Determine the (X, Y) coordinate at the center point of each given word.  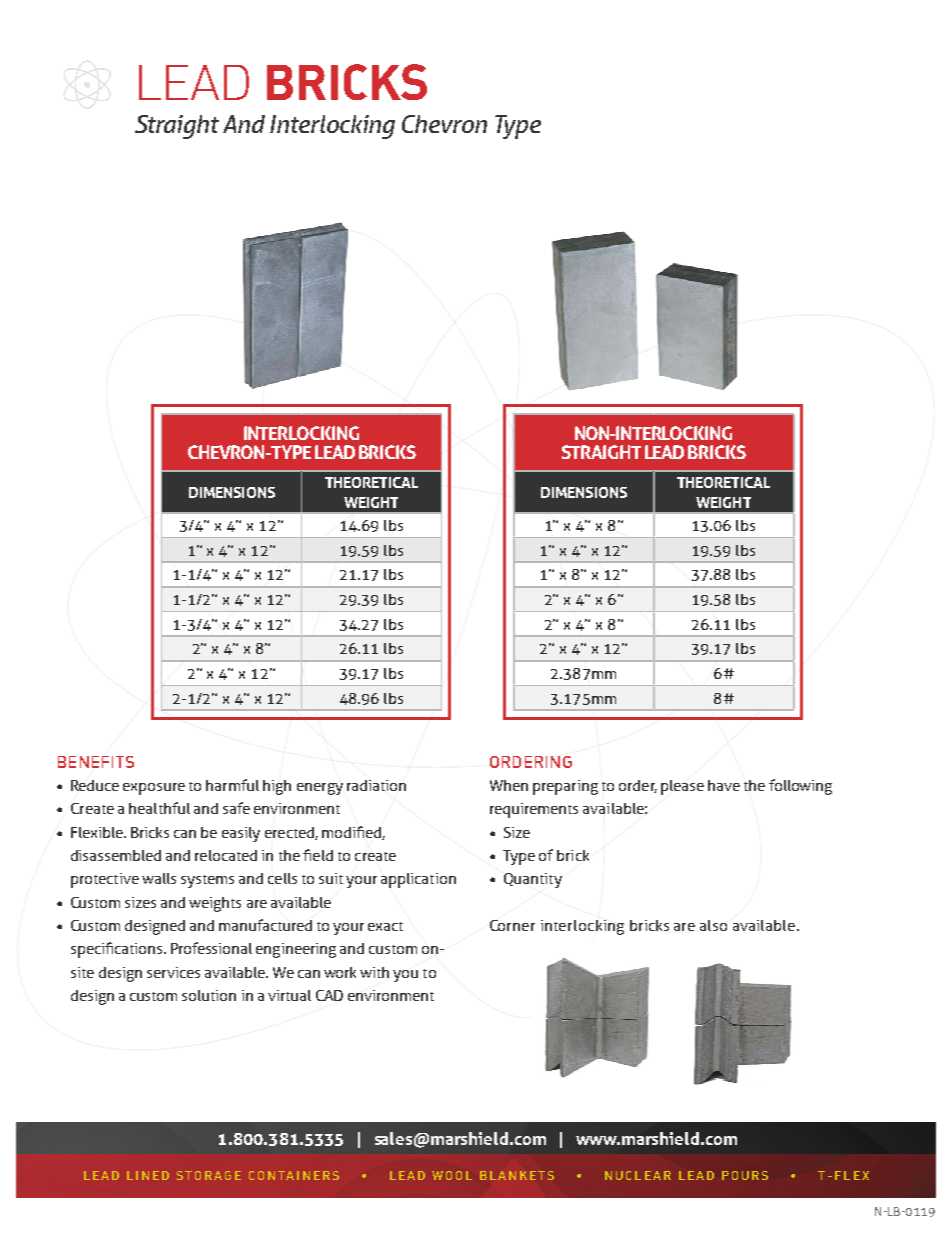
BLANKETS (517, 1175)
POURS (745, 1175)
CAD (329, 995)
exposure (154, 789)
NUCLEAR (638, 1175)
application (418, 880)
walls (159, 878)
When (509, 785)
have (724, 785)
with (374, 972)
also (713, 925)
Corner (512, 925)
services (173, 972)
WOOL (452, 1175)
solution (209, 995)
